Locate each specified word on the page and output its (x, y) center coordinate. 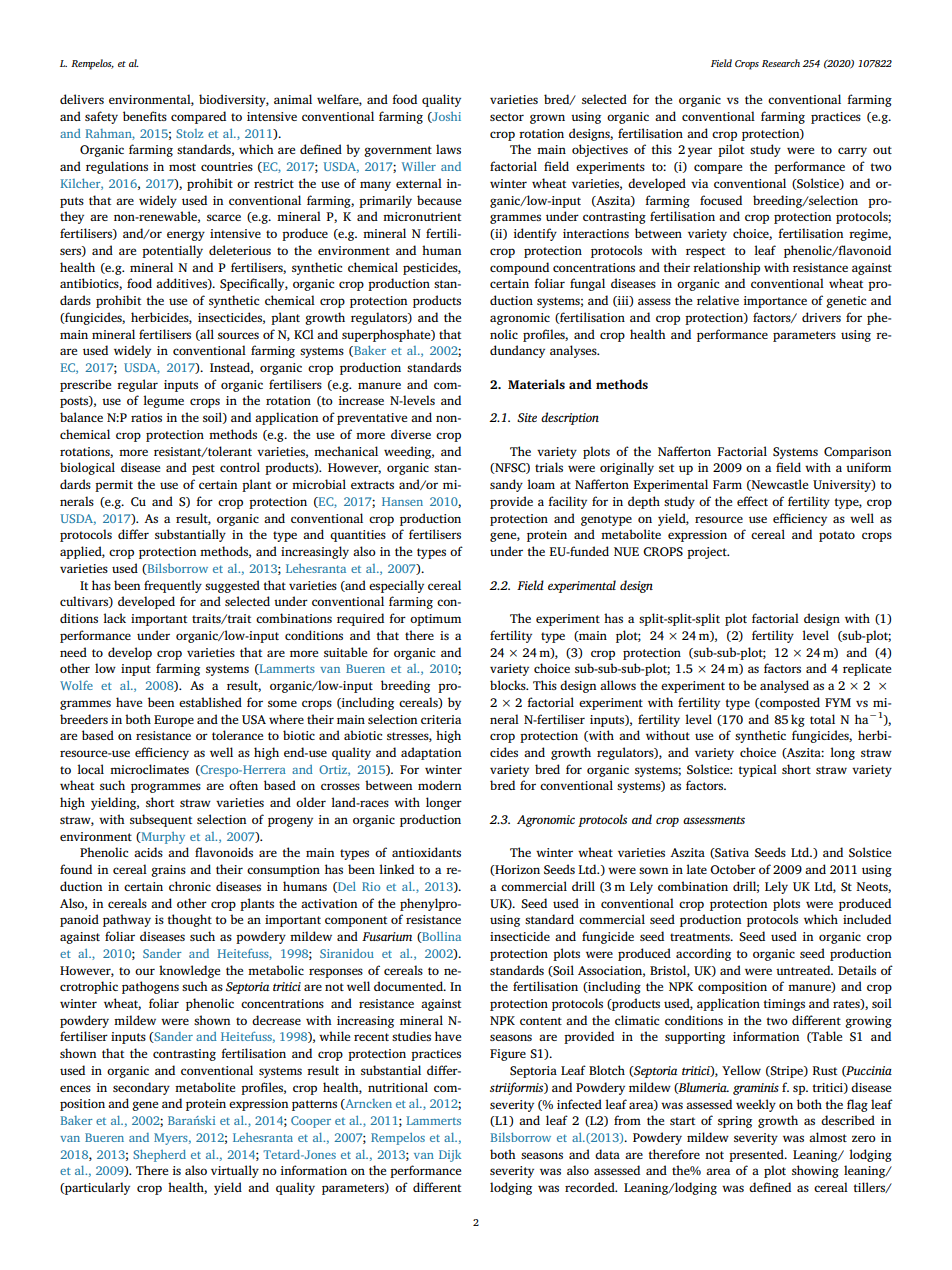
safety (101, 117)
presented (757, 1155)
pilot (731, 150)
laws (448, 149)
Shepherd (159, 1156)
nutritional (398, 1087)
